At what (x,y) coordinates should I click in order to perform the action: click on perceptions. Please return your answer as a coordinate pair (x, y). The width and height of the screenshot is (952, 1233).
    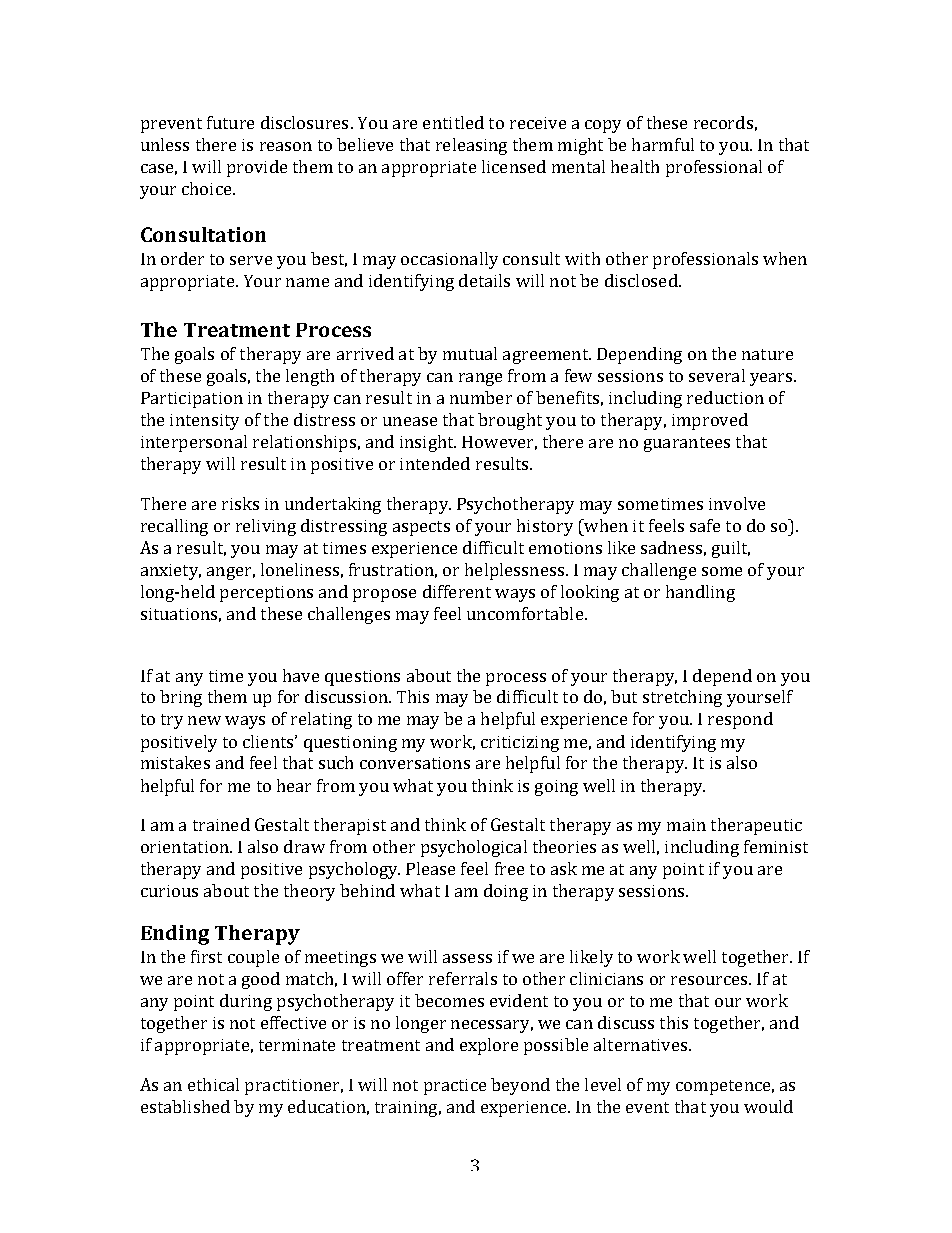
    Looking at the image, I should click on (266, 594).
